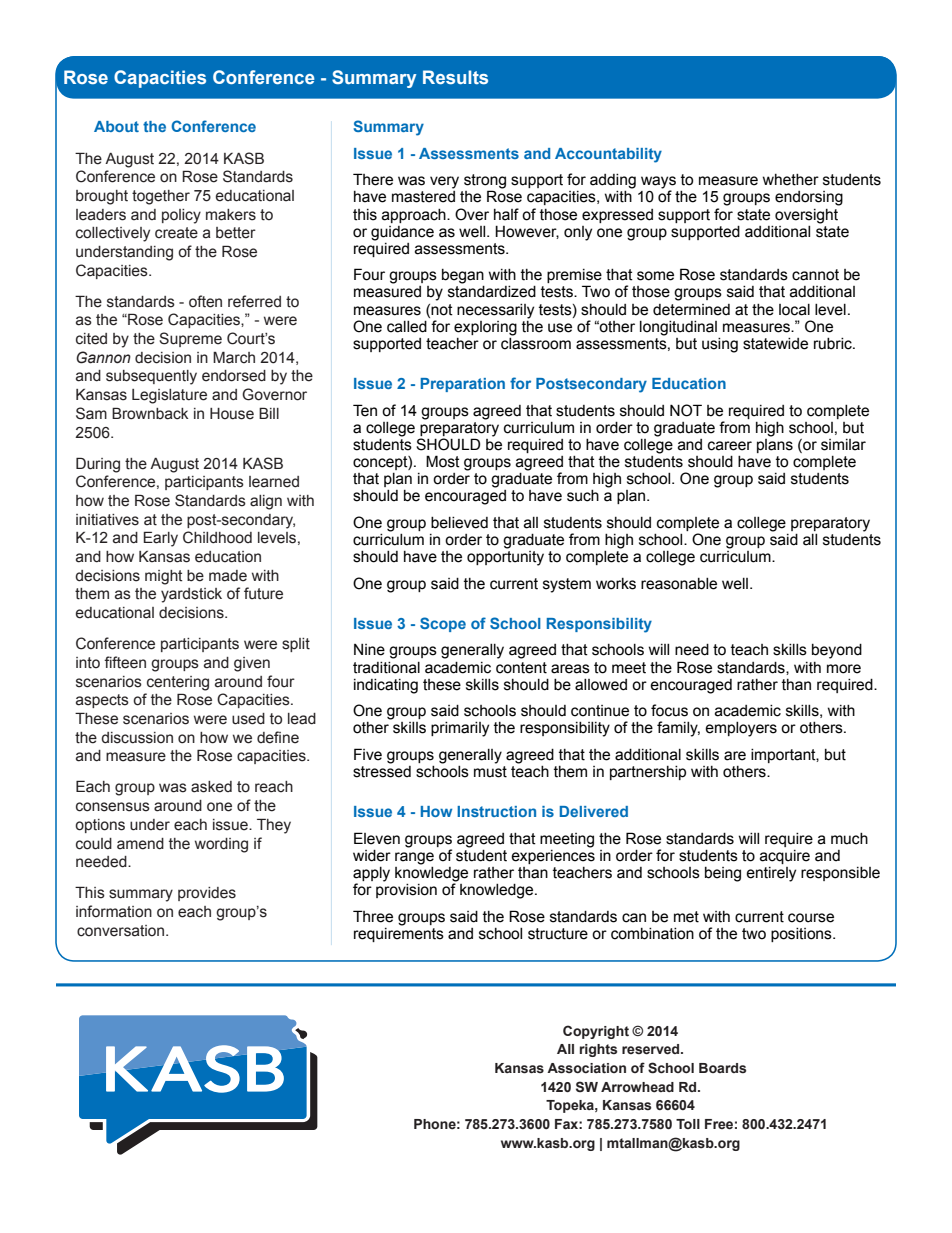 The width and height of the document is (952, 1233). Describe the element at coordinates (791, 180) in the document. I see `whether` at that location.
